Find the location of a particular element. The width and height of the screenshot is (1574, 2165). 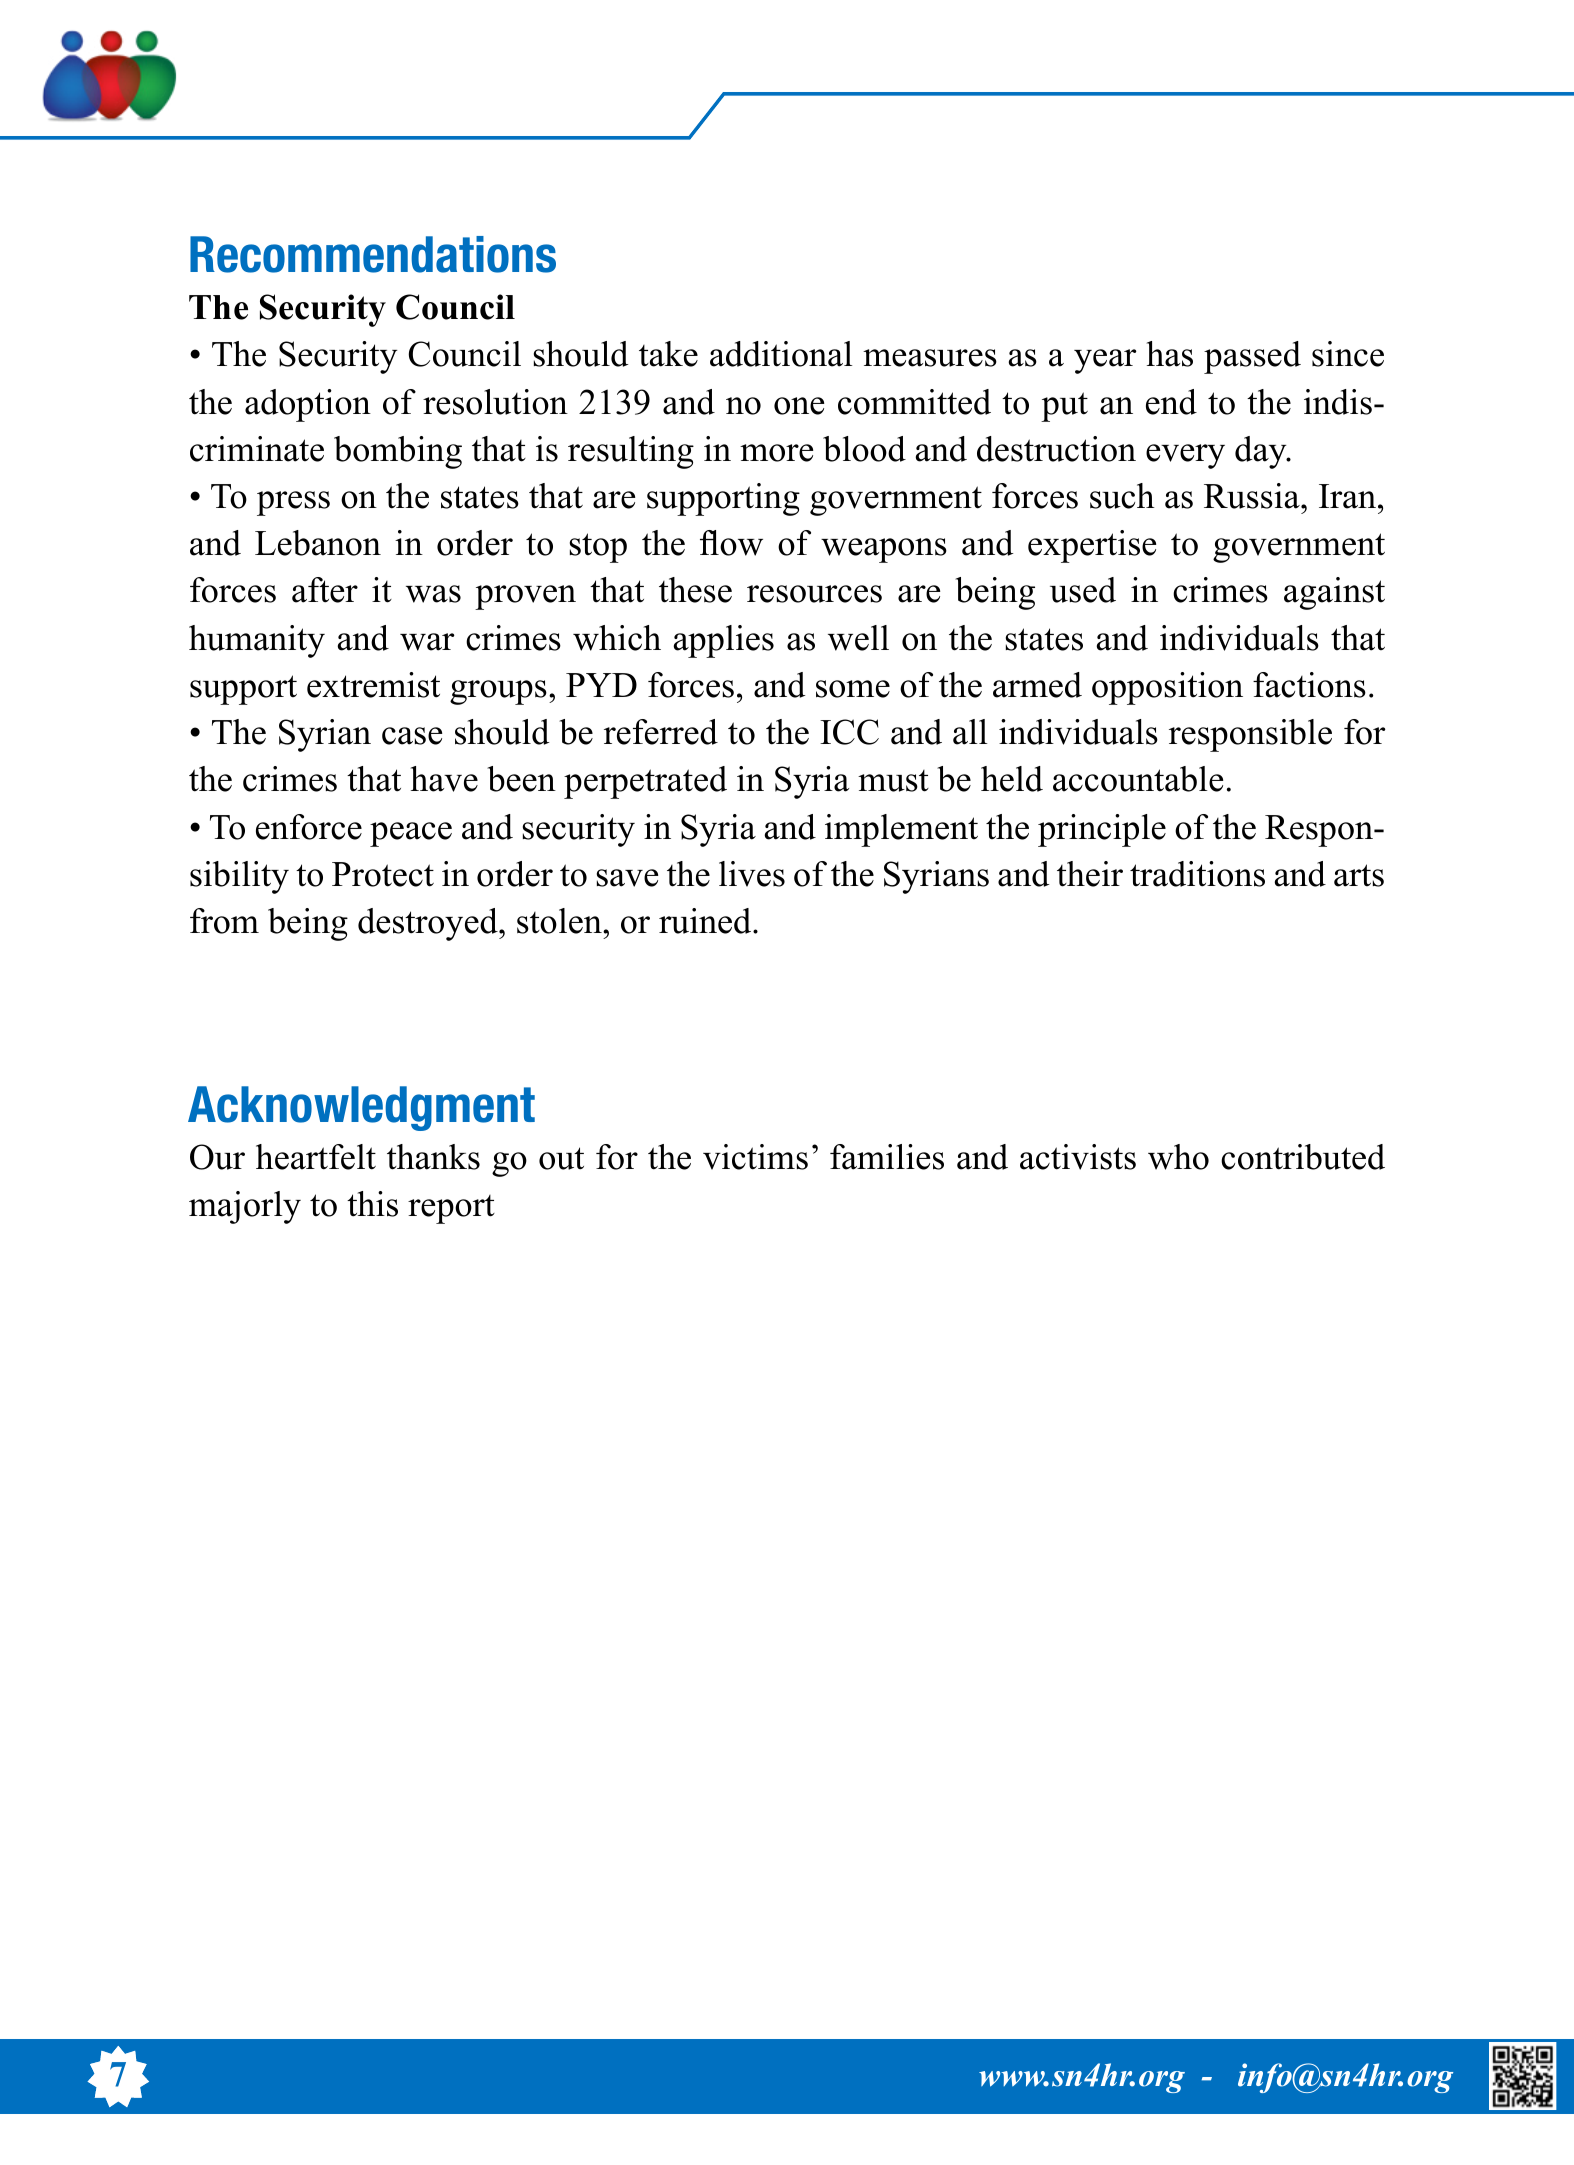

against is located at coordinates (1334, 593).
